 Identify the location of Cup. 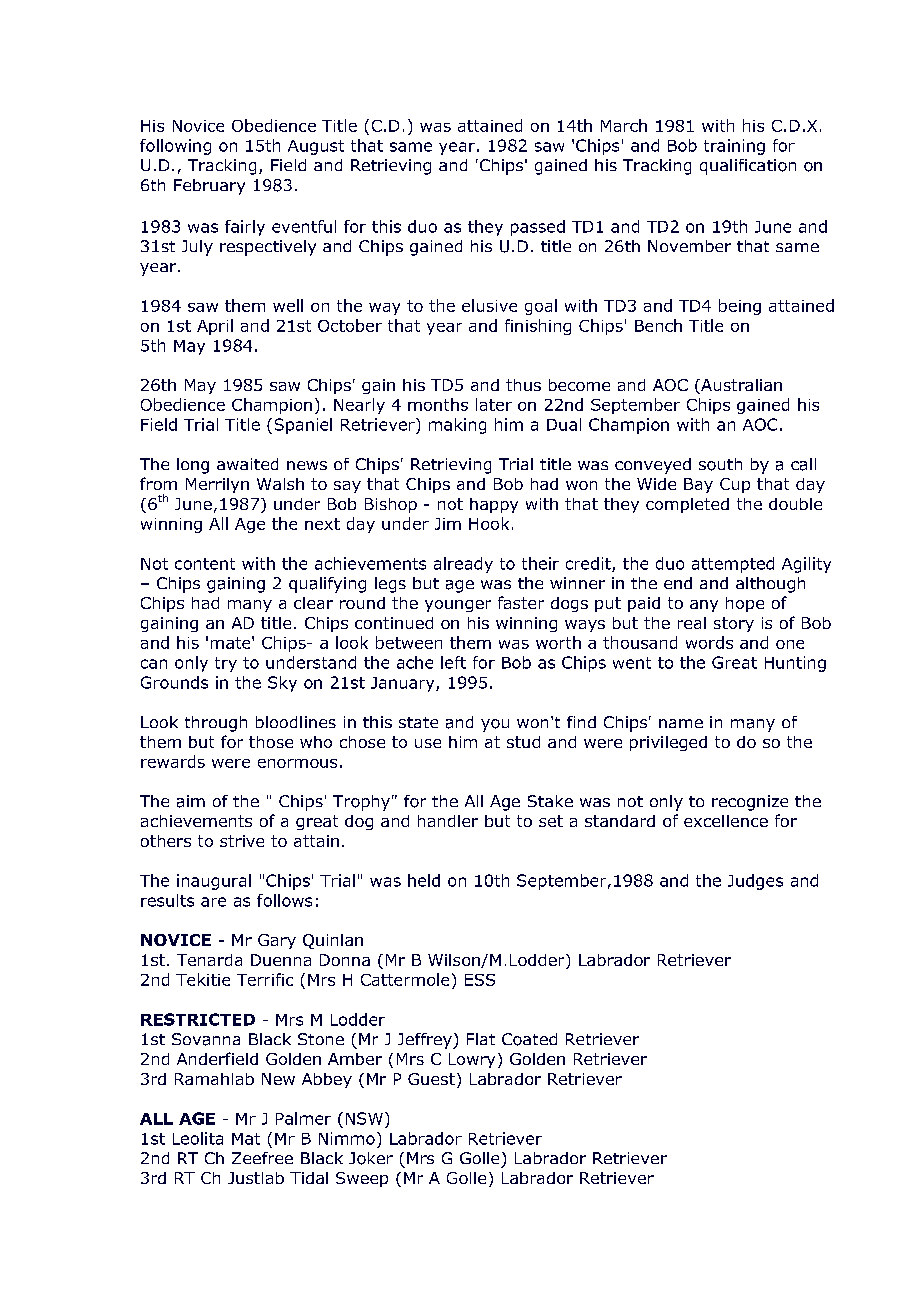
(735, 485).
